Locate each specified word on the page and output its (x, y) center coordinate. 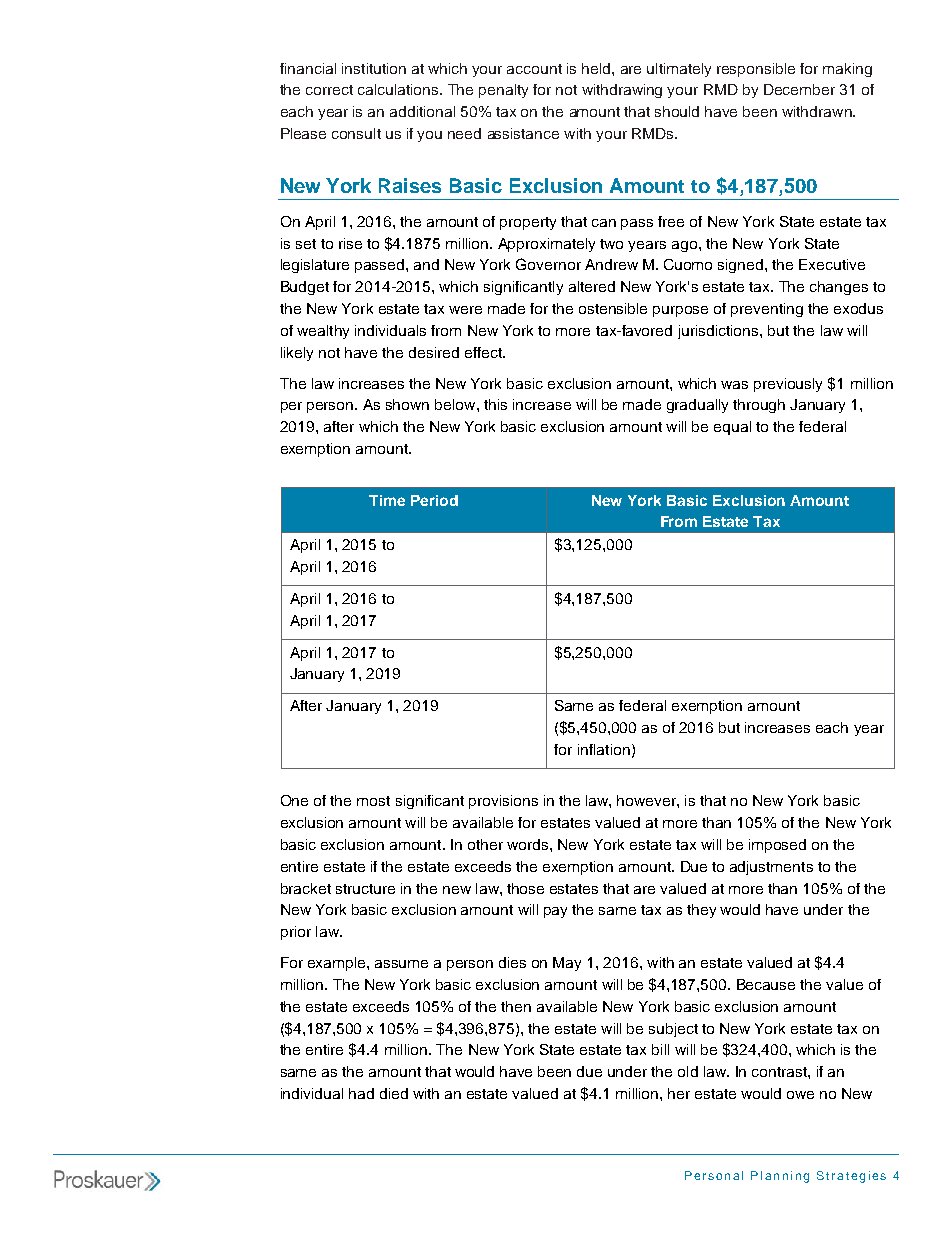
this (495, 404)
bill (660, 1049)
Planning (780, 1177)
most (373, 801)
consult (356, 133)
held (597, 68)
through (759, 406)
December (799, 89)
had (361, 1093)
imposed (777, 846)
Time (387, 500)
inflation (604, 749)
